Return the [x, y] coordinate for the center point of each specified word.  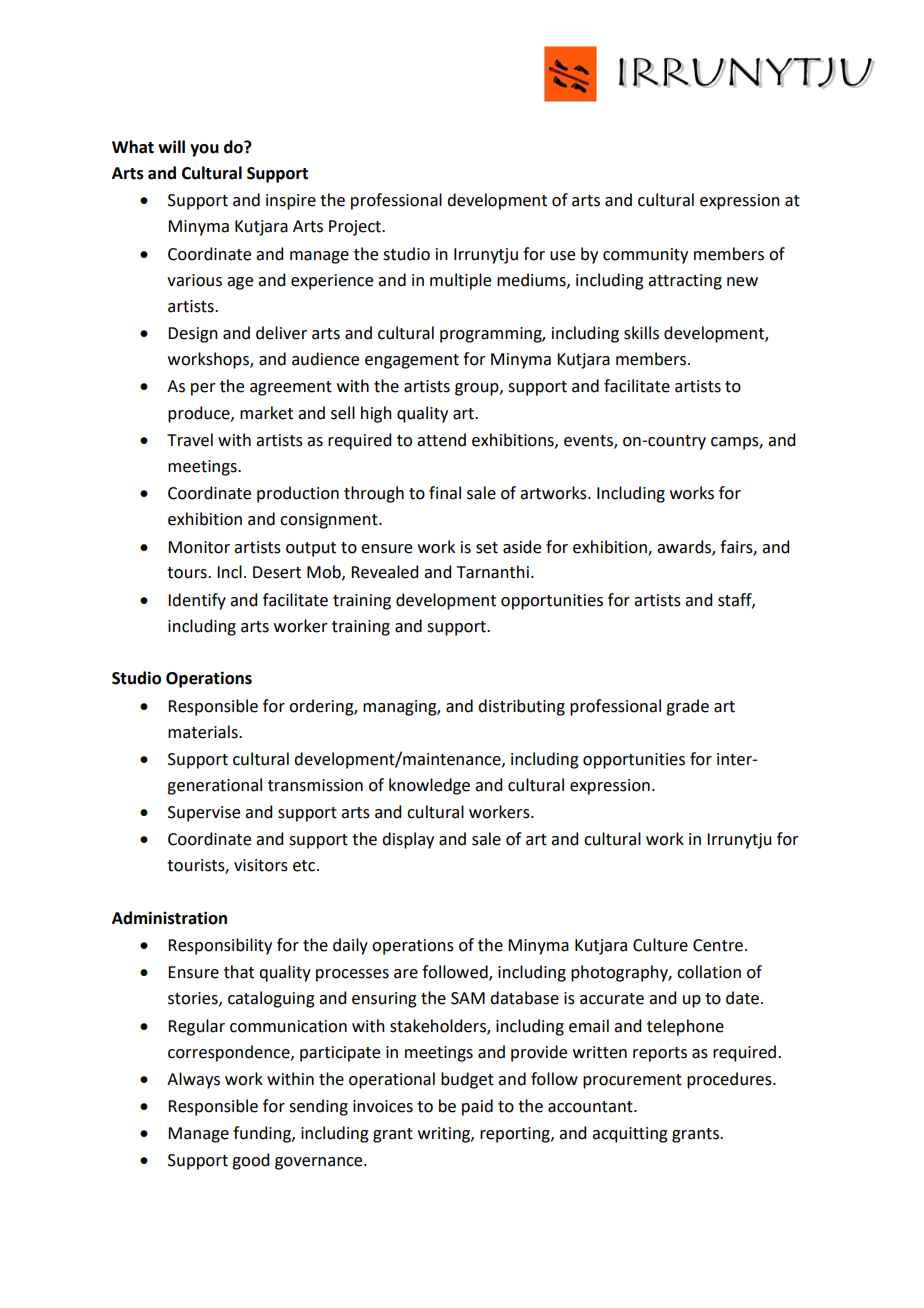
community [645, 256]
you [204, 150]
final [445, 493]
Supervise [204, 814]
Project [356, 228]
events [589, 441]
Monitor [199, 547]
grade [687, 707]
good [250, 1161]
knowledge [429, 786]
